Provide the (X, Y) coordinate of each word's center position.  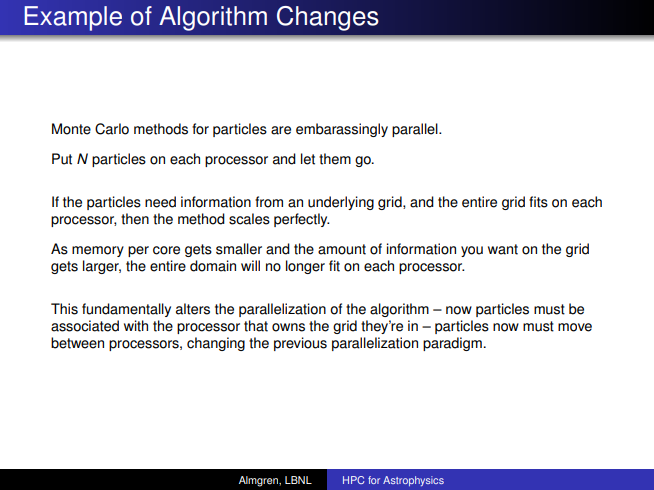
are (281, 130)
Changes (328, 18)
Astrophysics (413, 481)
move (575, 327)
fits (538, 202)
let (308, 159)
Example (73, 18)
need (160, 202)
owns (288, 327)
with (136, 326)
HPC (353, 480)
